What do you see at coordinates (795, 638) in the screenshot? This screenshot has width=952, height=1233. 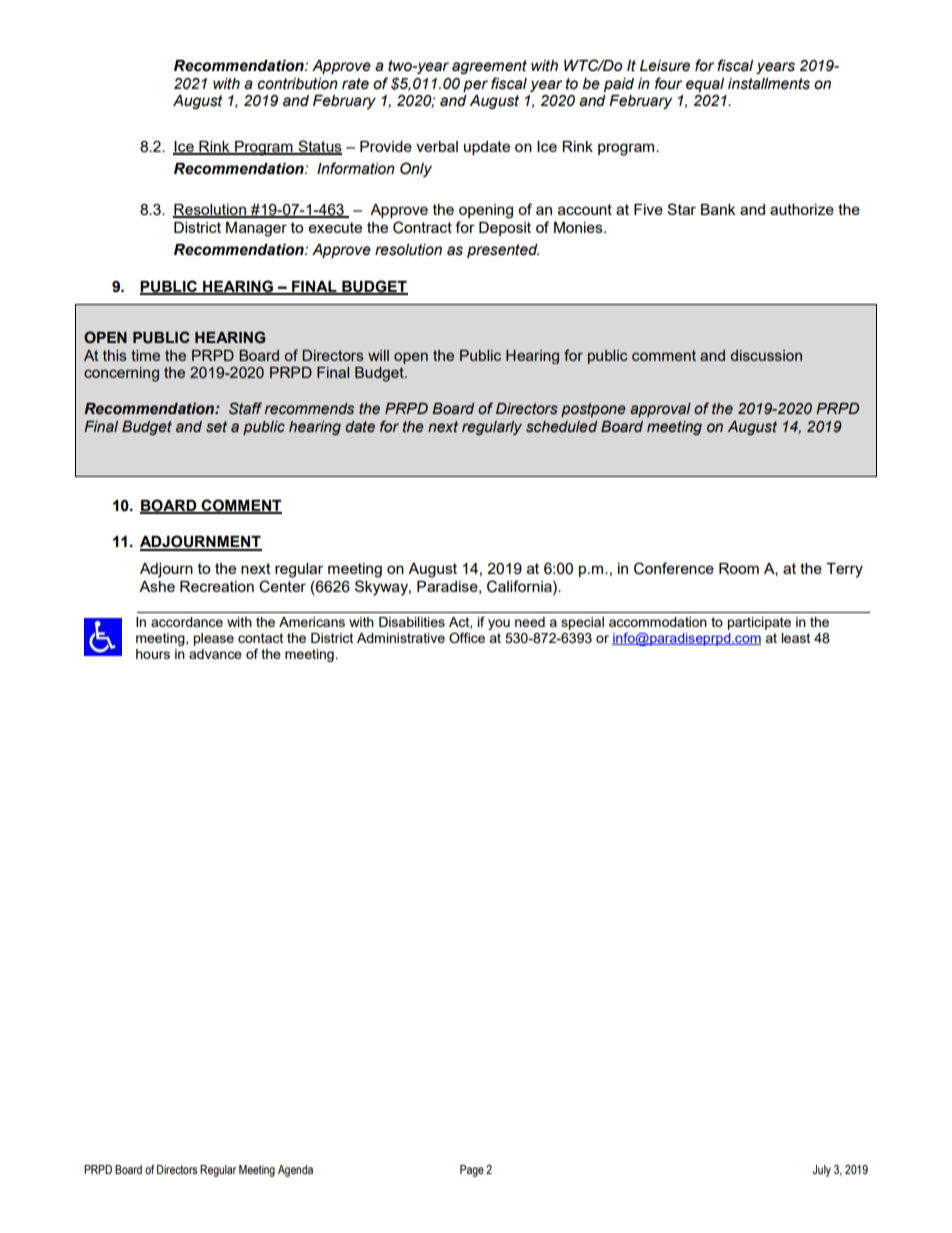 I see `least` at bounding box center [795, 638].
